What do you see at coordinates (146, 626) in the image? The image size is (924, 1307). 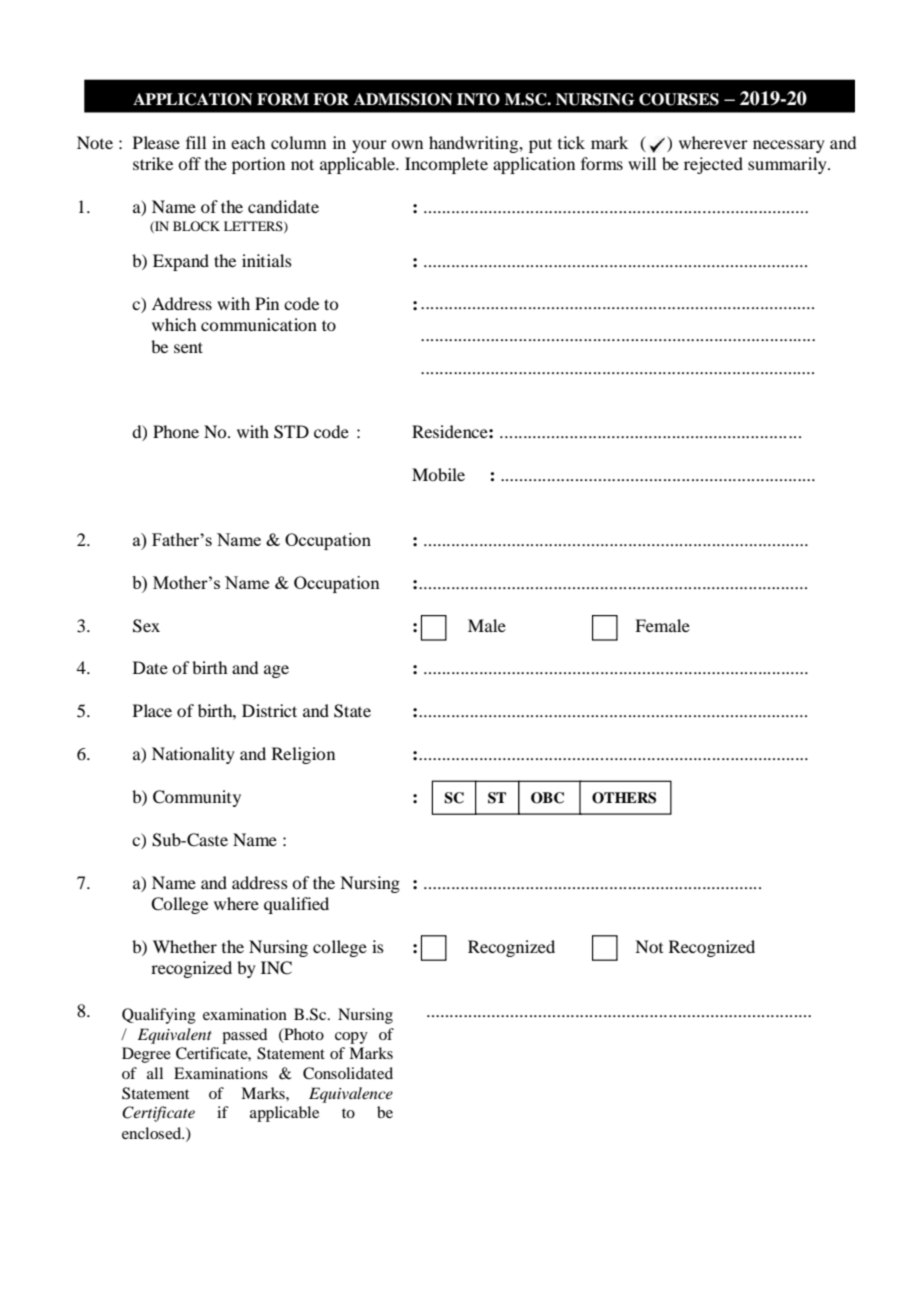 I see `Sex` at bounding box center [146, 626].
